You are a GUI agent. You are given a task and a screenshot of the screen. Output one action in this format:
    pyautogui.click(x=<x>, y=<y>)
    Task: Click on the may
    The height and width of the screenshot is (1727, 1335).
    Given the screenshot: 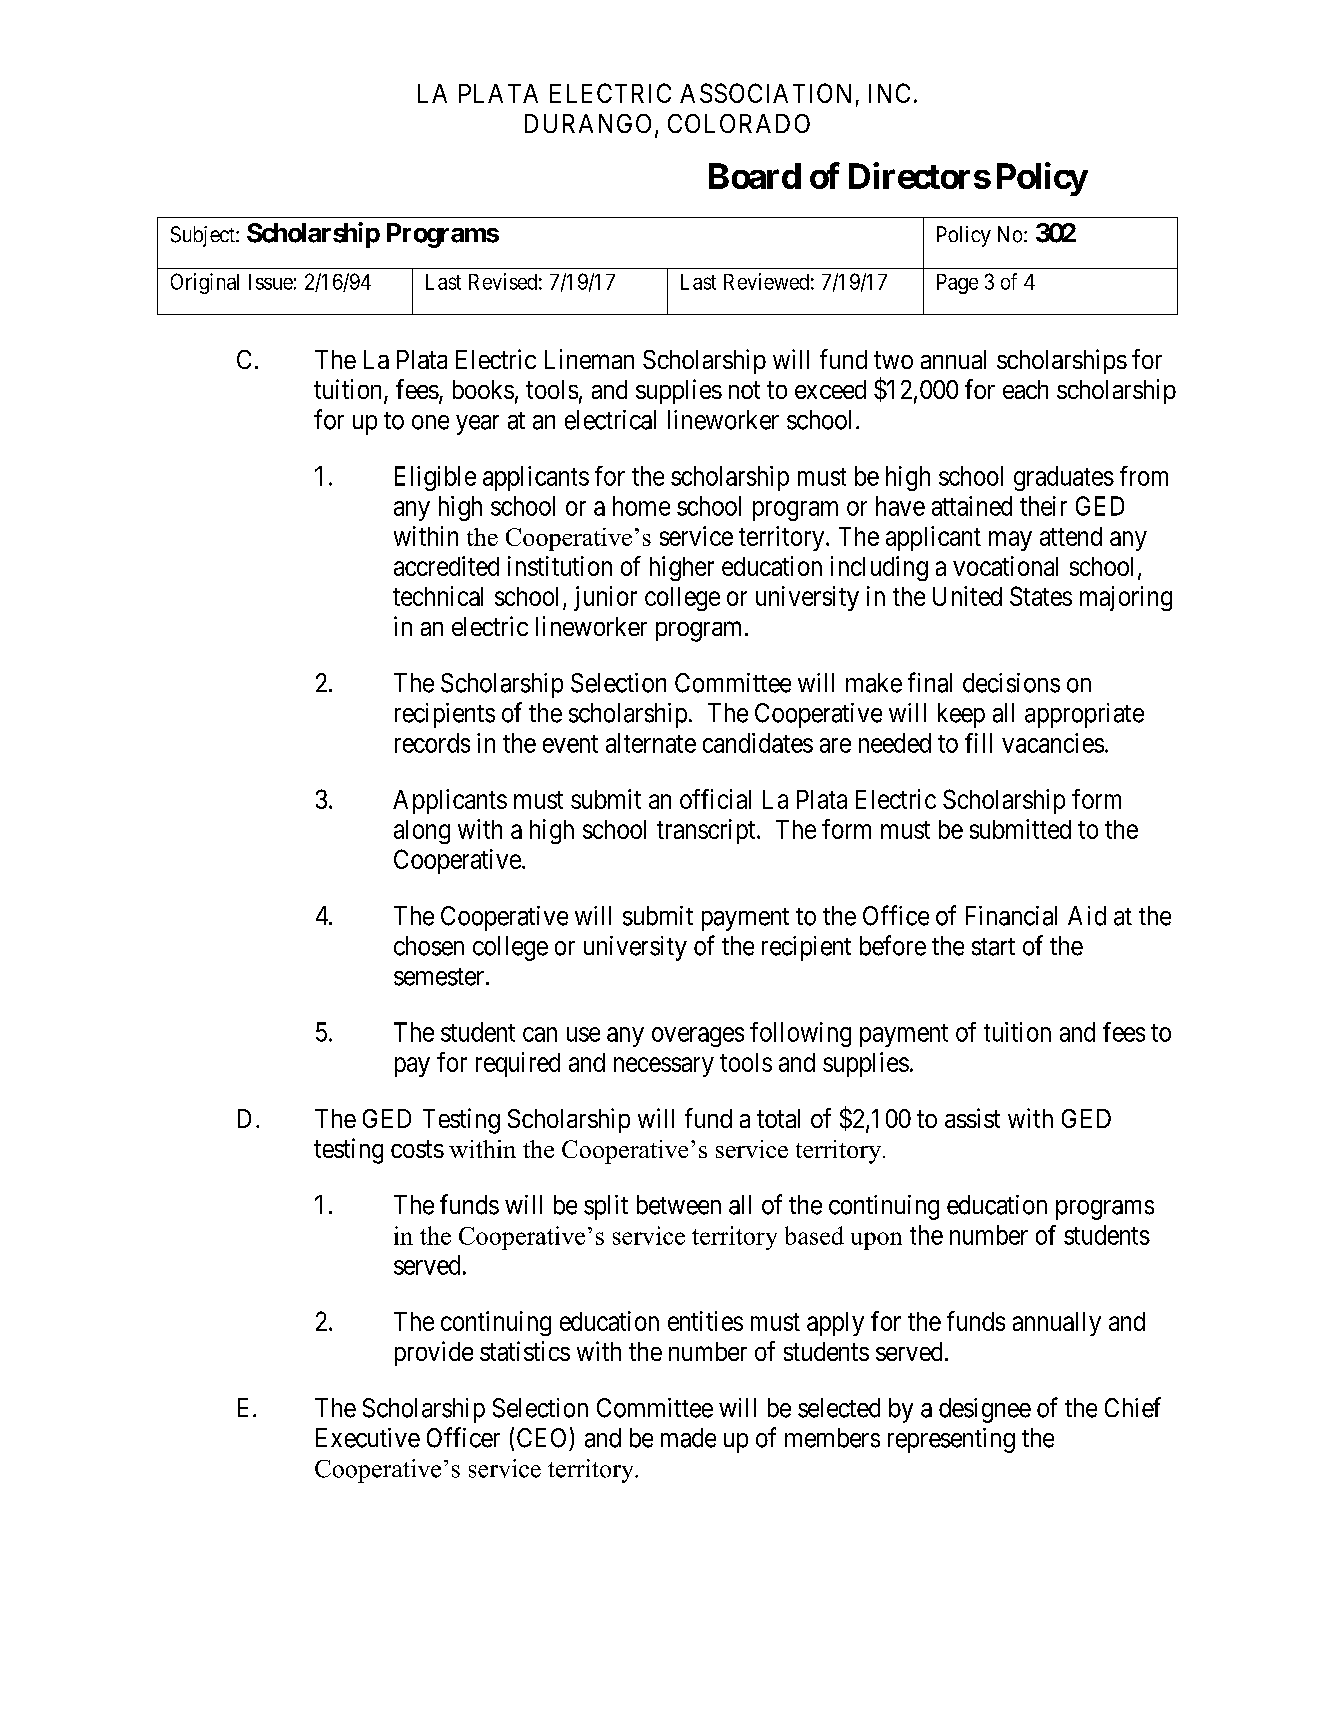 What is the action you would take?
    pyautogui.click(x=1010, y=541)
